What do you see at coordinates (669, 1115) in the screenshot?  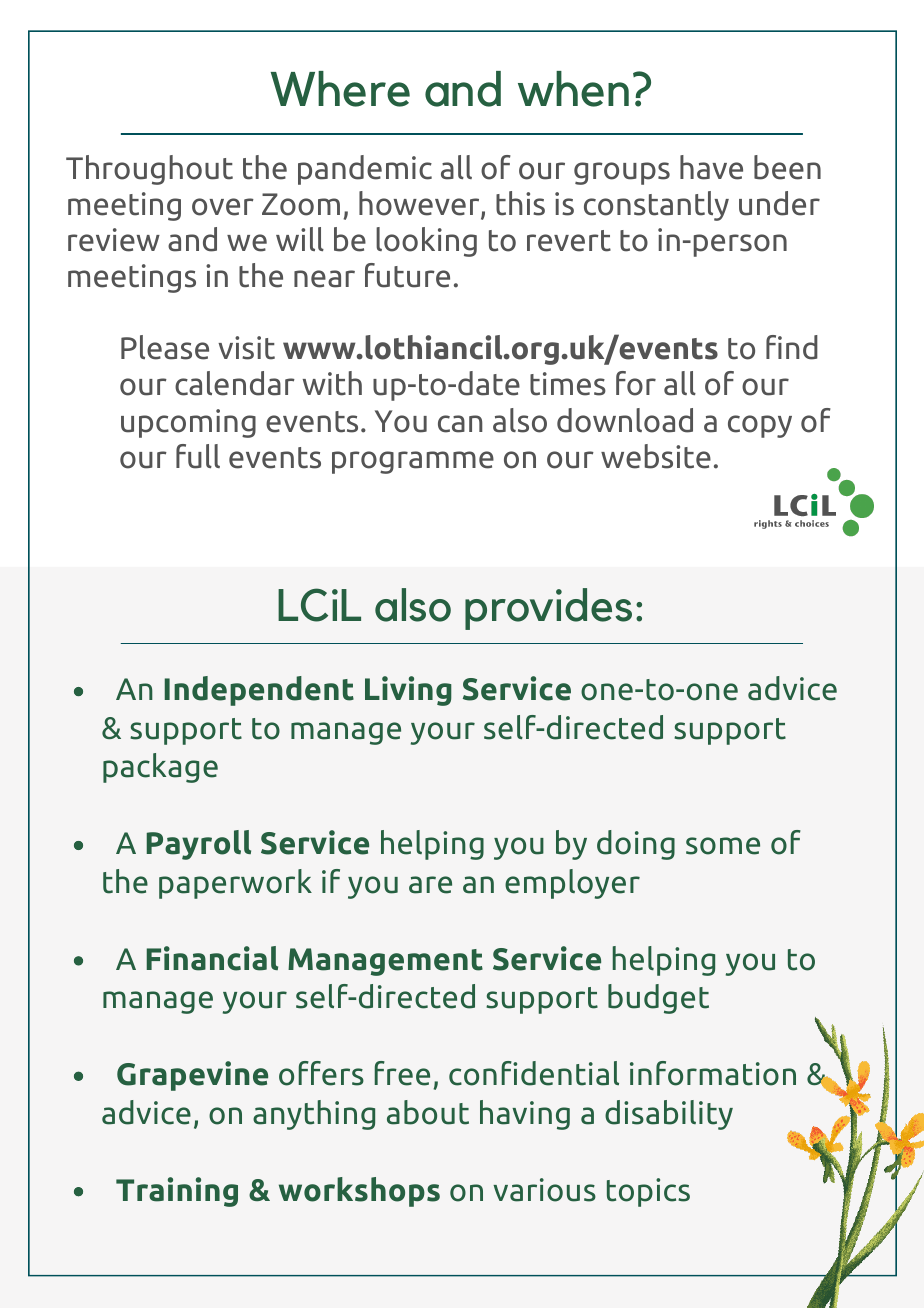 I see `disability` at bounding box center [669, 1115].
